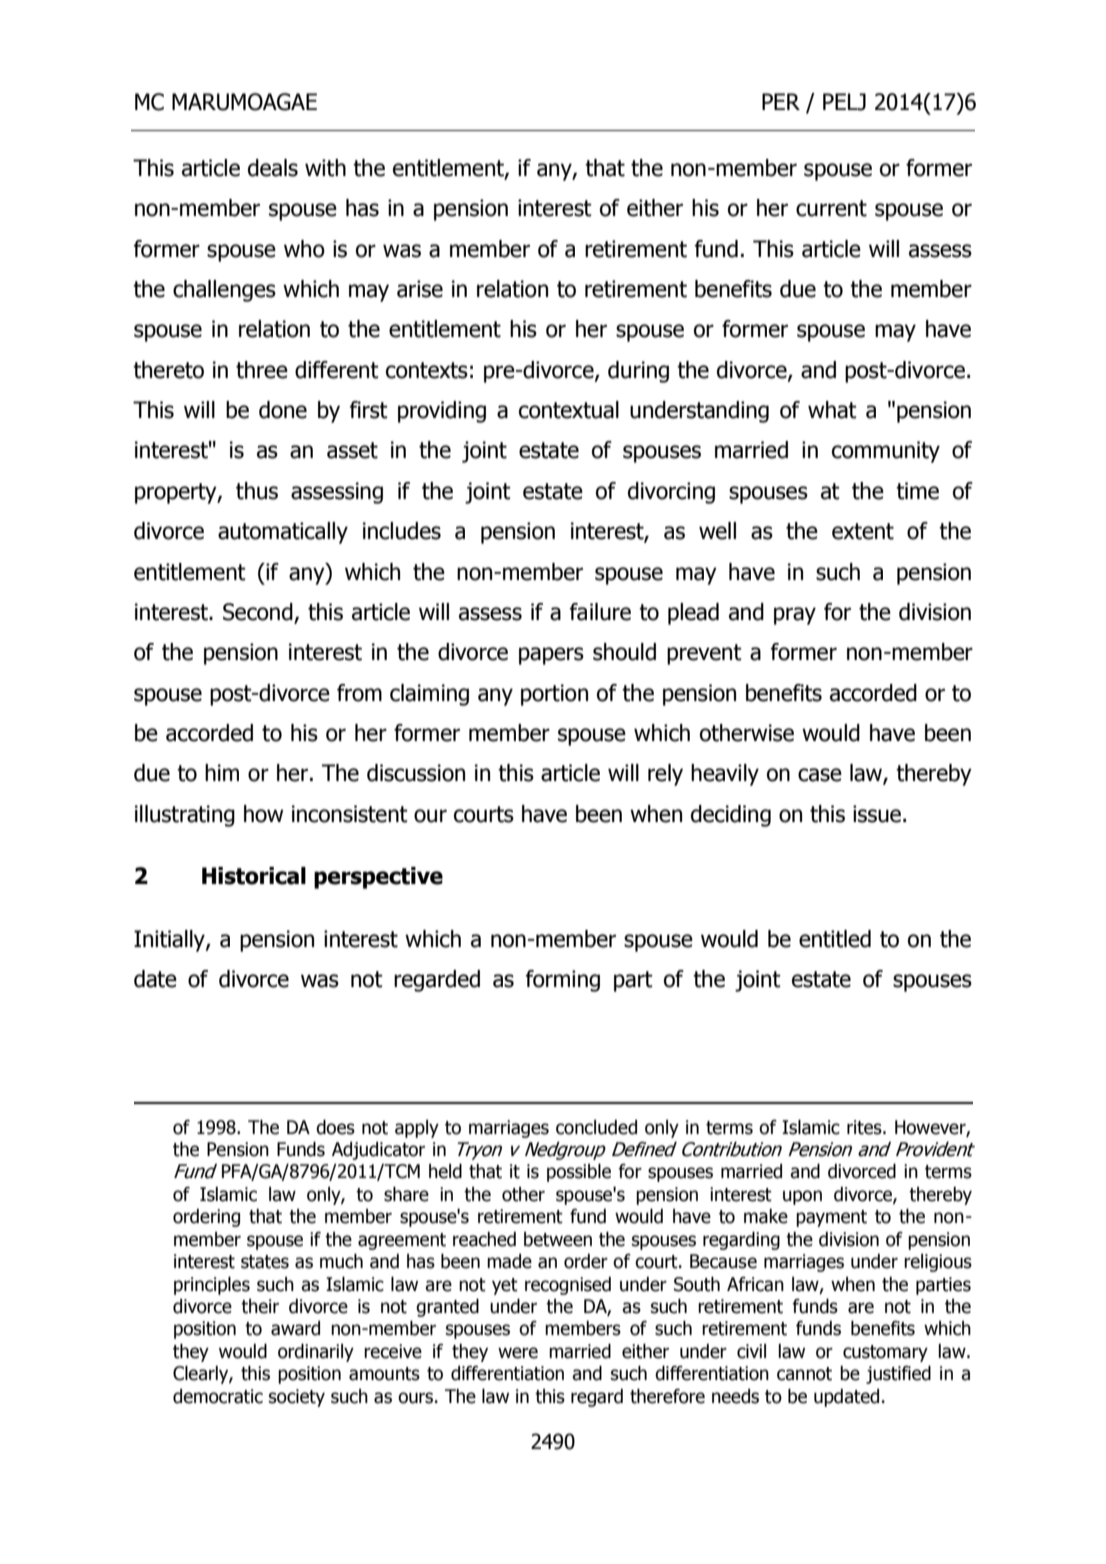 The height and width of the screenshot is (1564, 1106). I want to click on concluded, so click(596, 1127).
